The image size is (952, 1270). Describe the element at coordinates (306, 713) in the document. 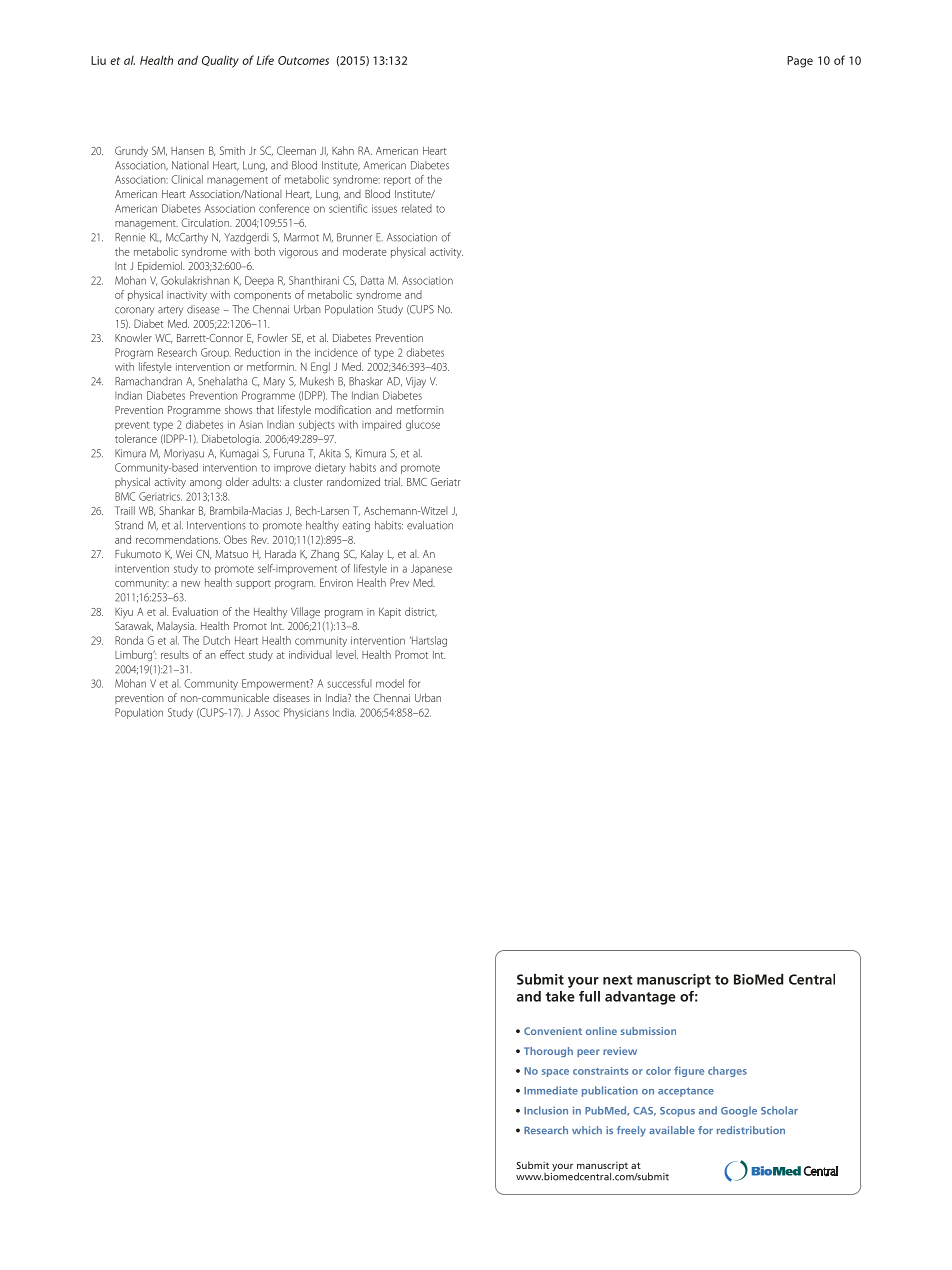

I see `Physicians` at that location.
